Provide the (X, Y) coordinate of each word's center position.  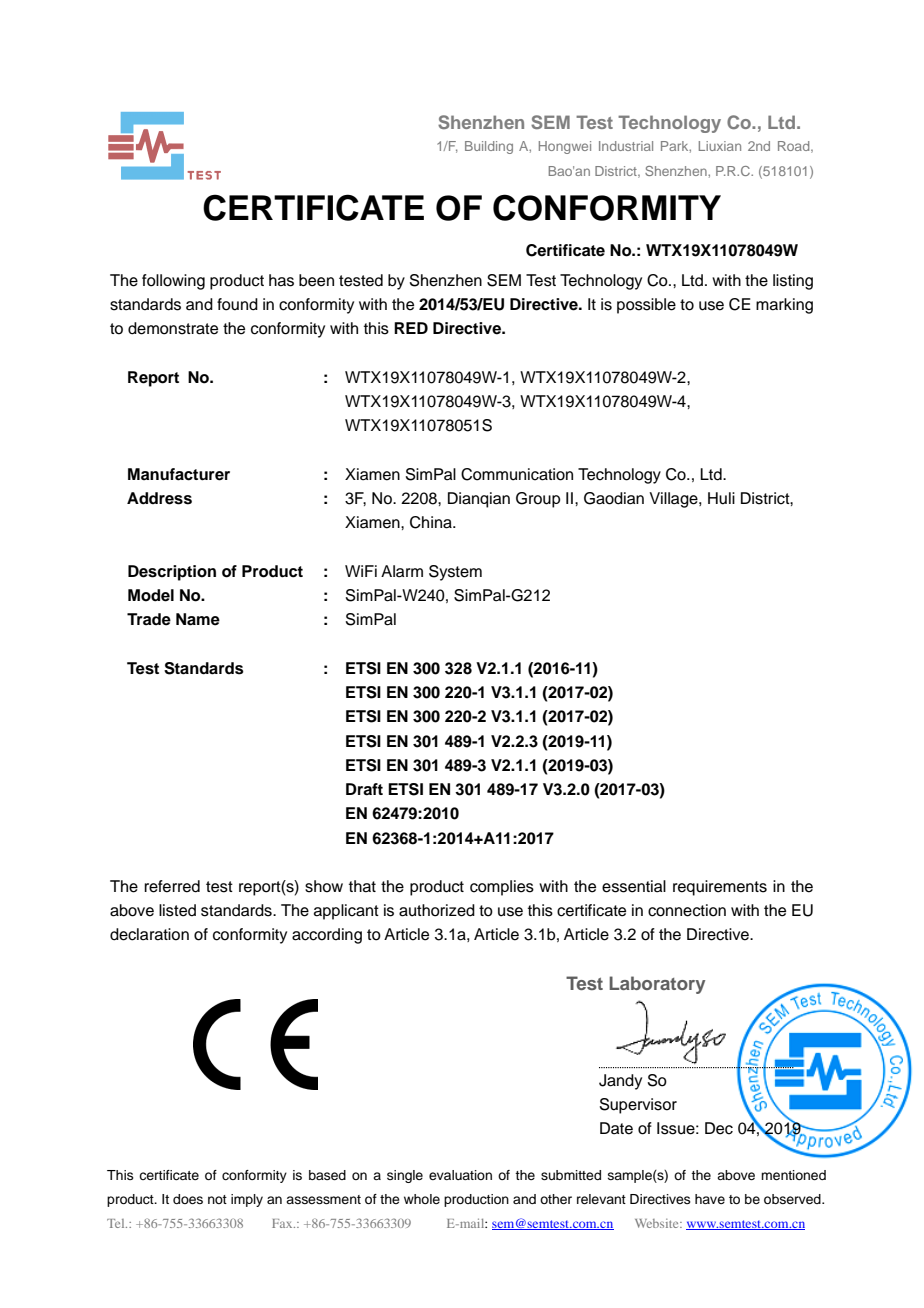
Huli (721, 498)
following (173, 282)
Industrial (626, 146)
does (188, 1199)
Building (489, 147)
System (455, 573)
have (710, 1199)
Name (198, 619)
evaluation (460, 1175)
